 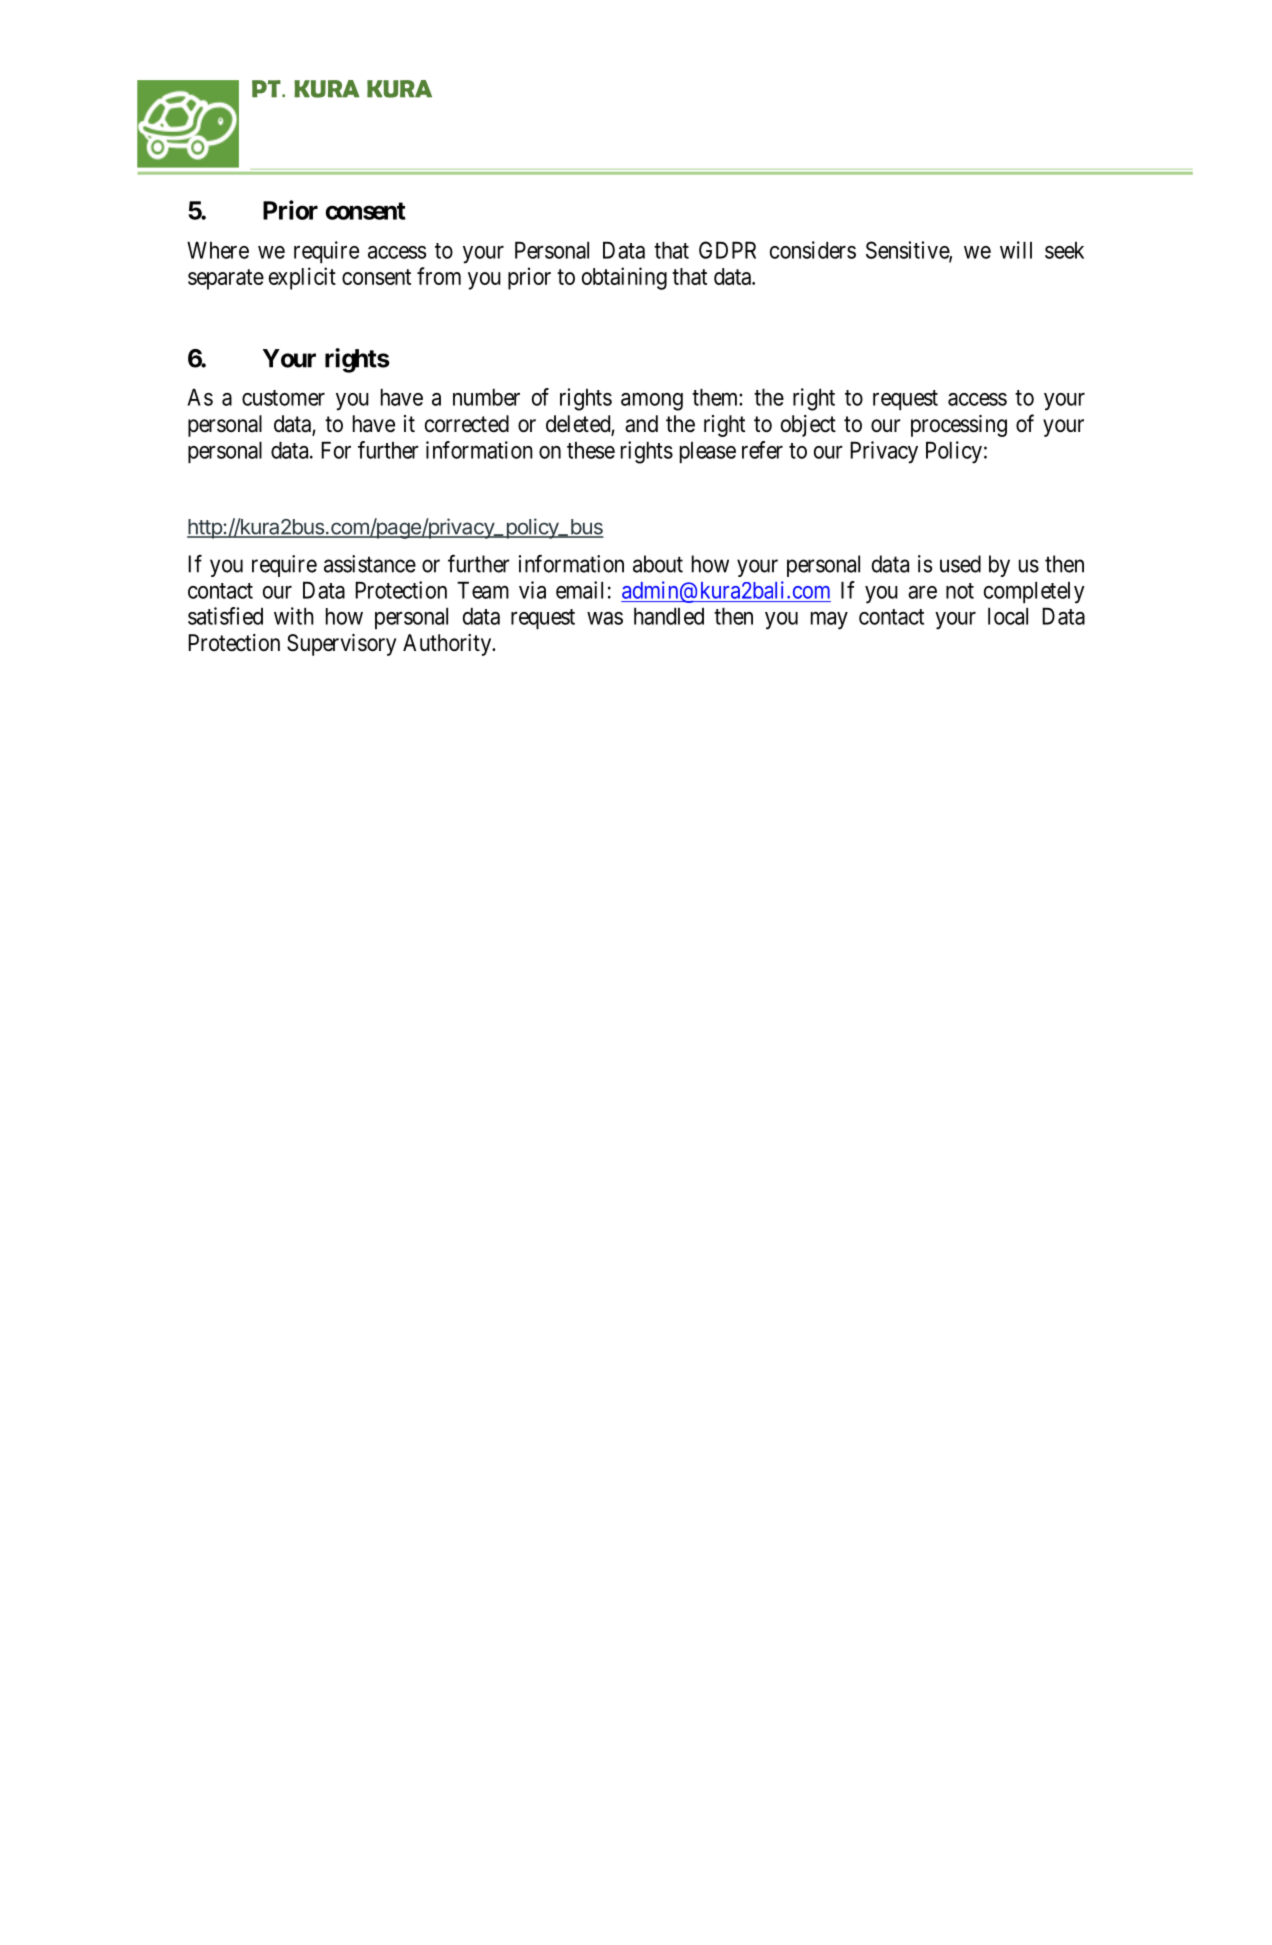 I want to click on Supervisory, so click(x=341, y=645).
